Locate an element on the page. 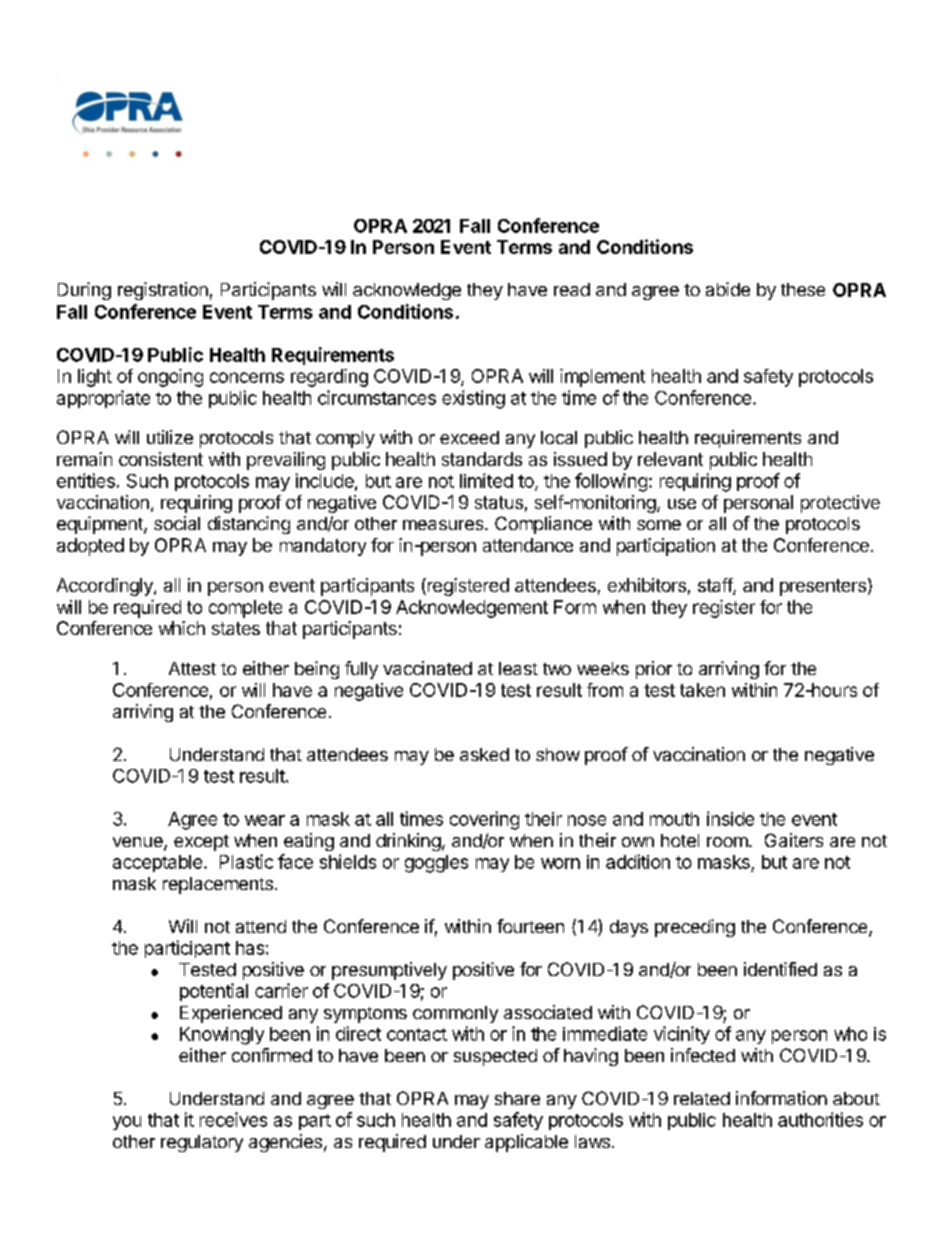  you is located at coordinates (127, 1123).
